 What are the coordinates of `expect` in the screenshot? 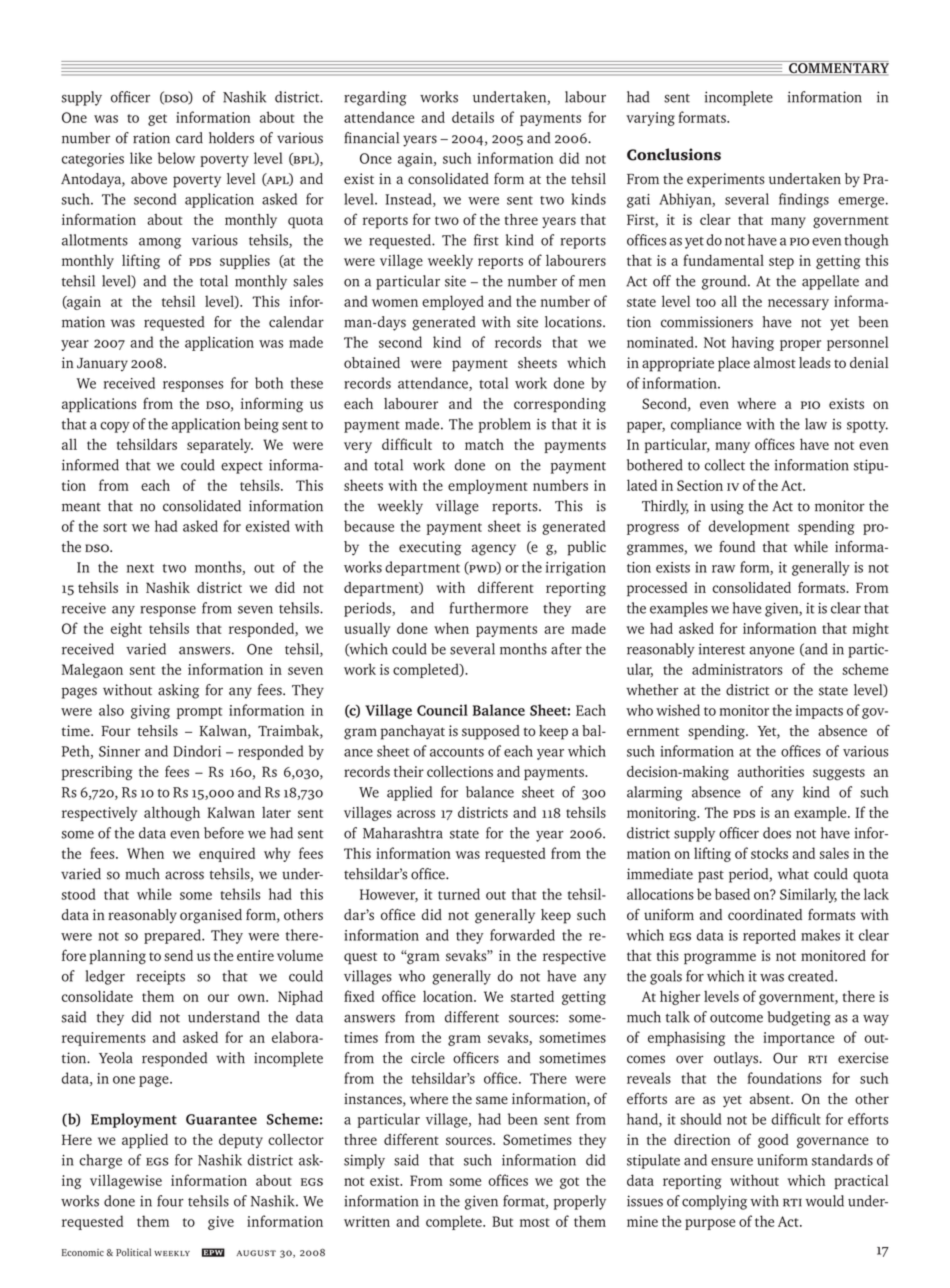 It's located at (242, 468).
